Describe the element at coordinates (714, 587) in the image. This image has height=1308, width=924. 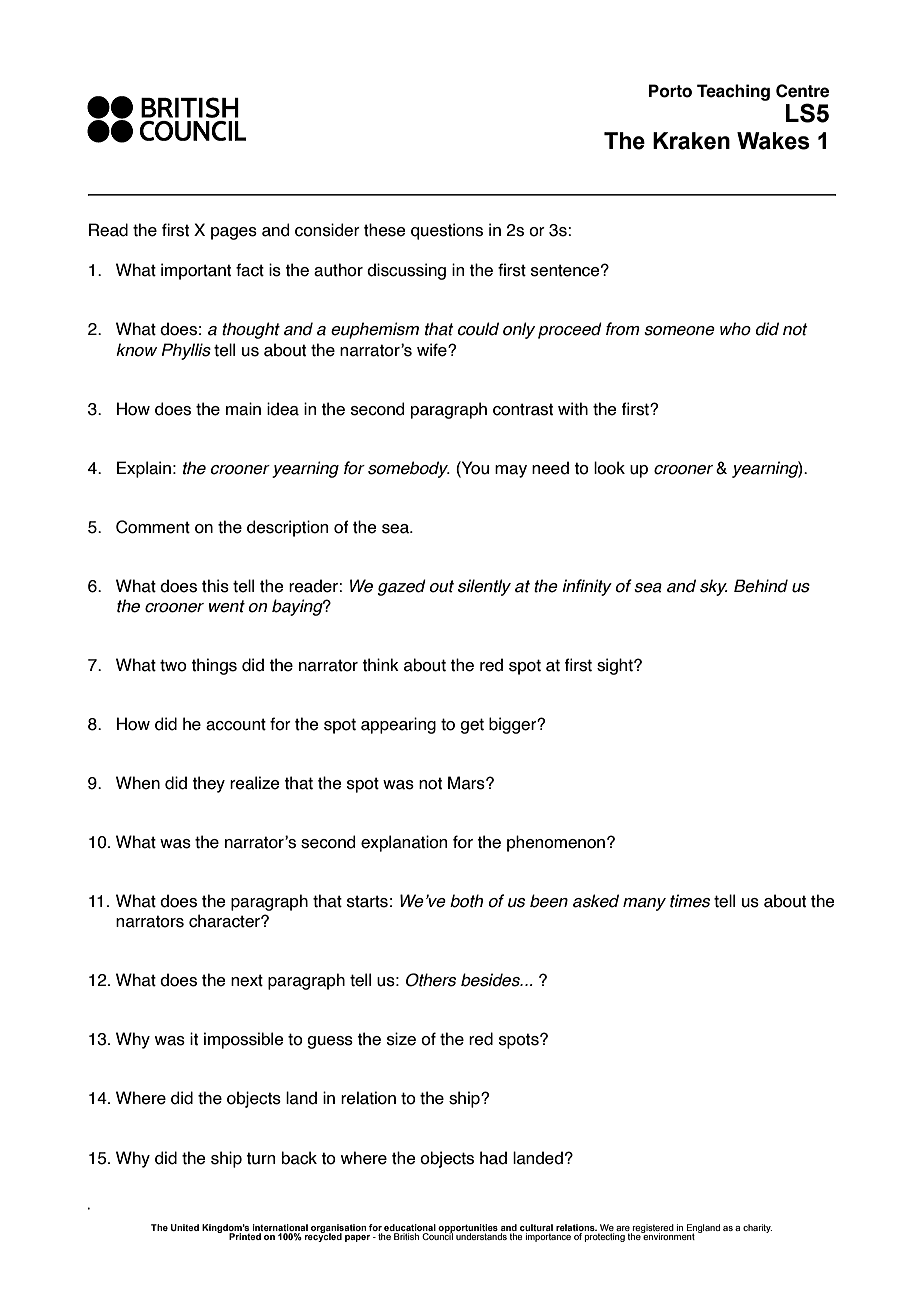
I see `sky` at that location.
